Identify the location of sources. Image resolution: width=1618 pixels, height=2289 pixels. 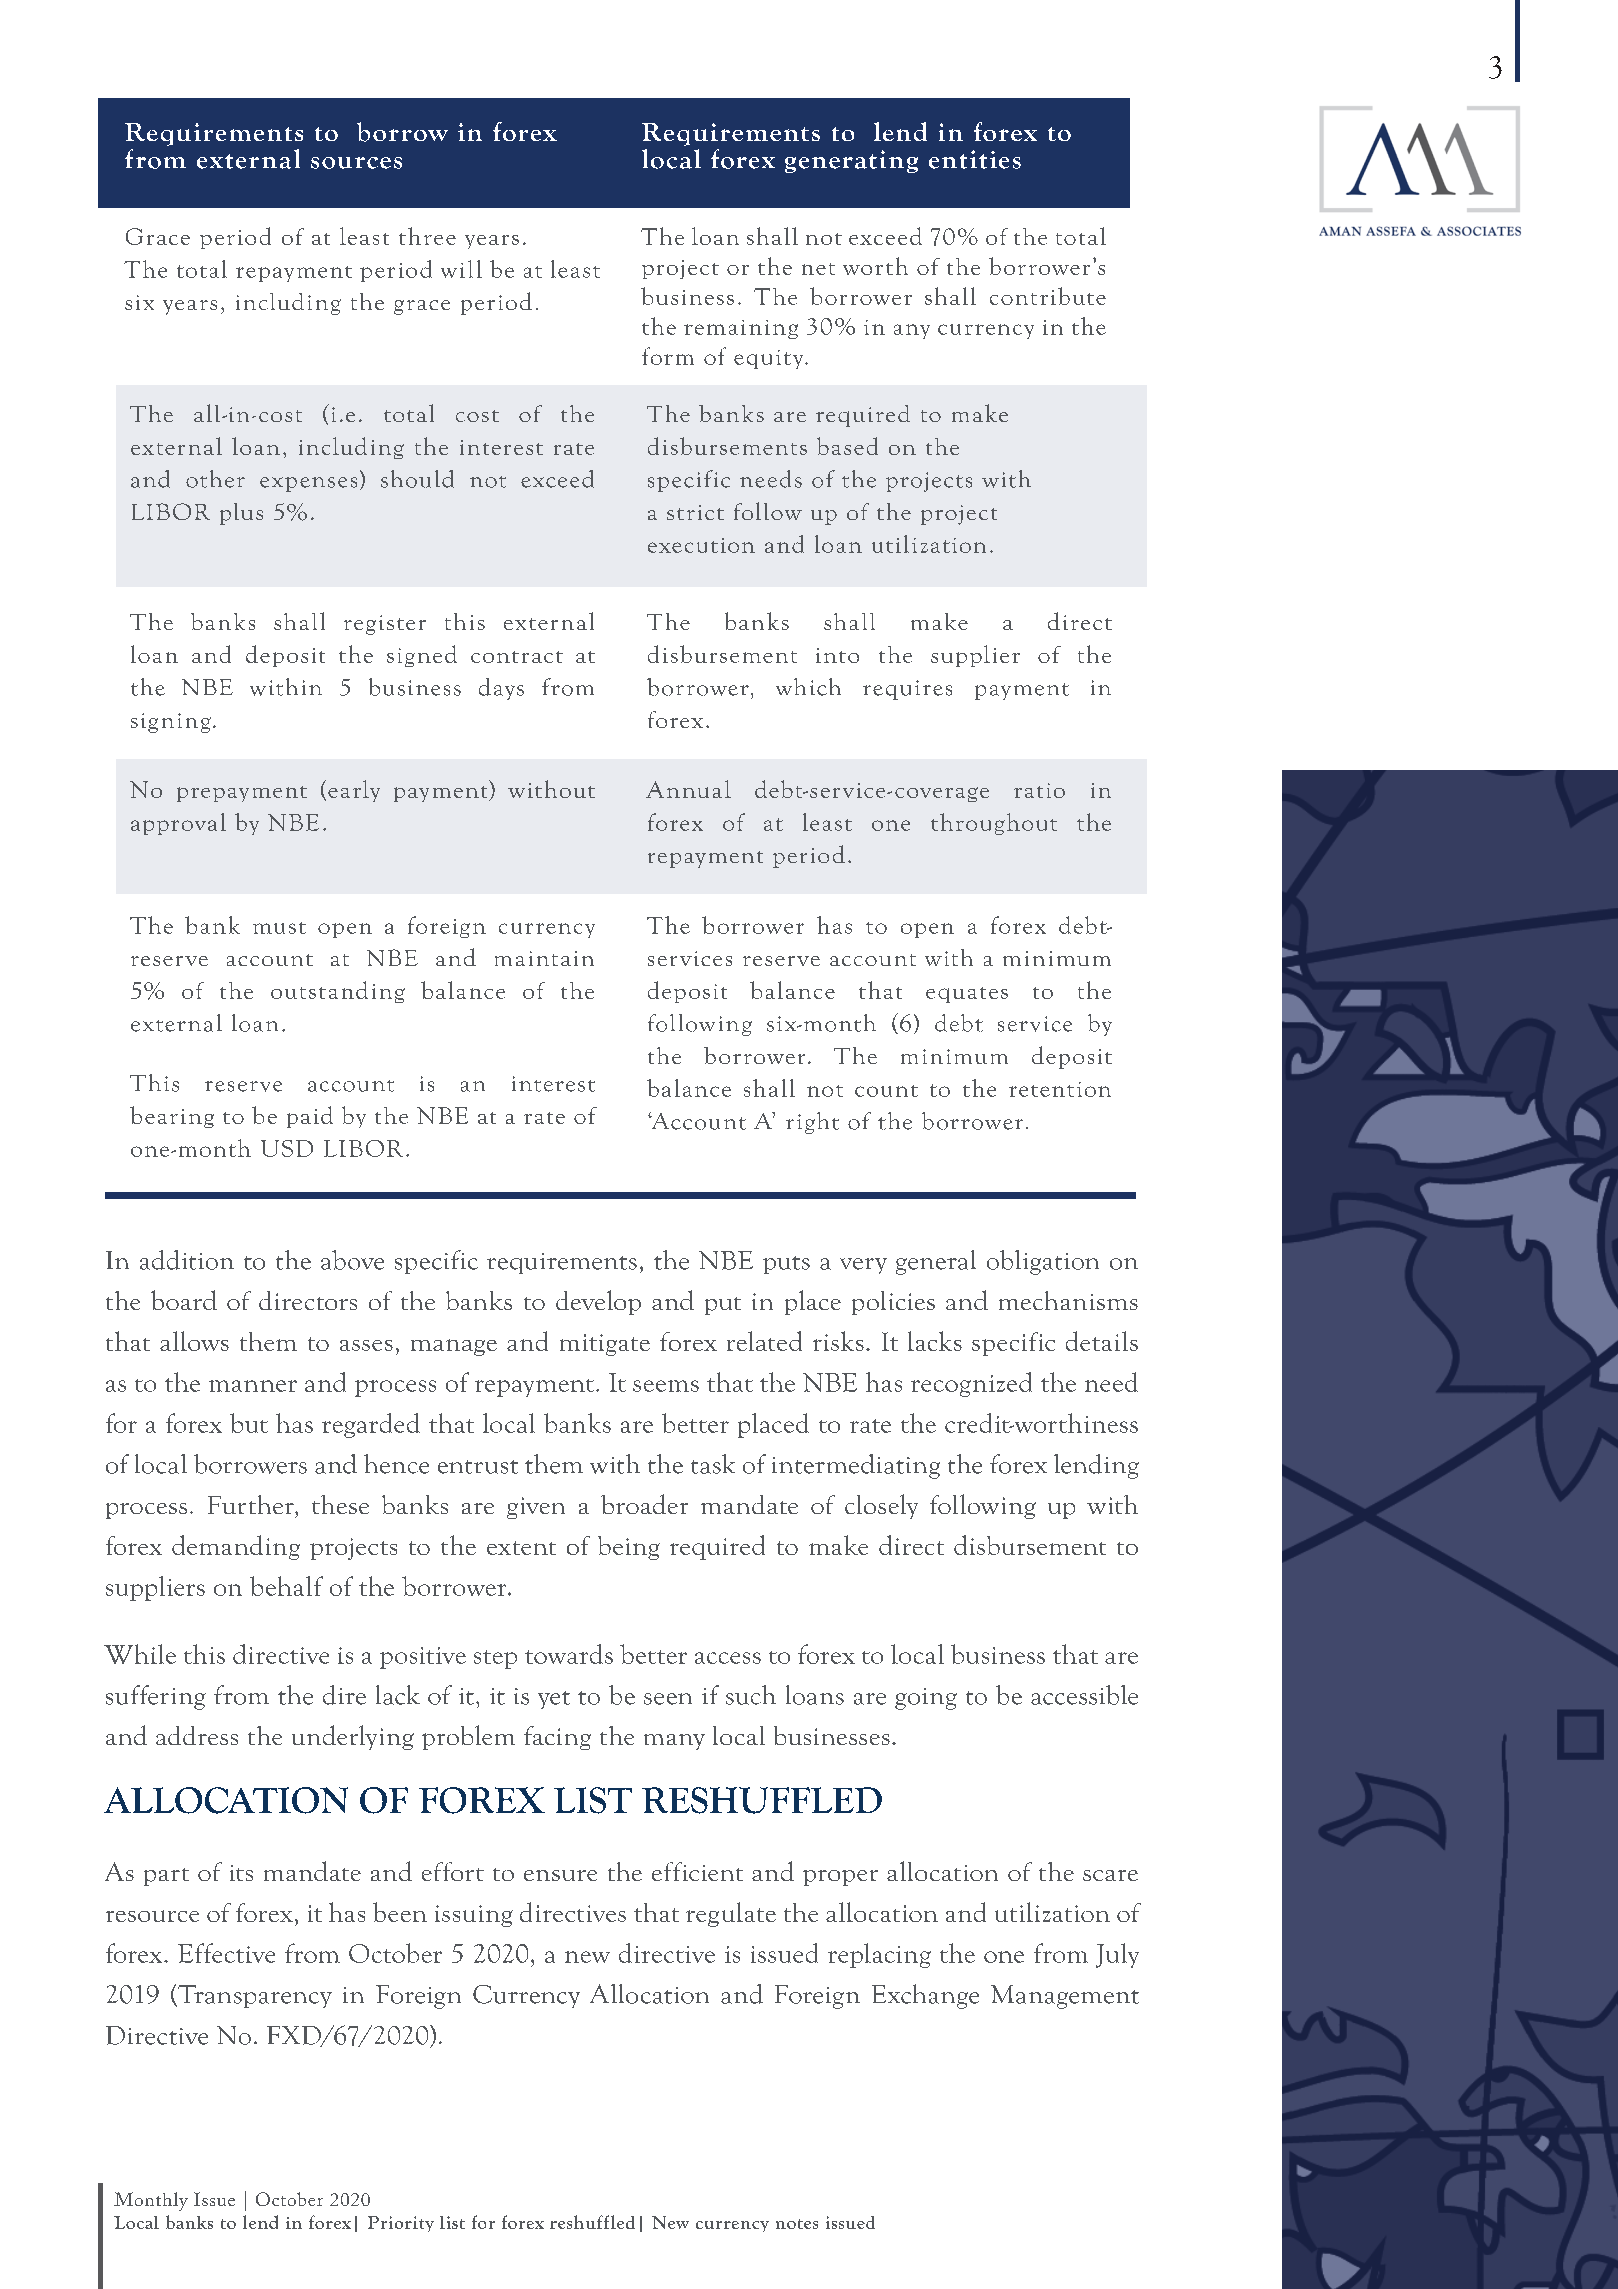
(356, 163).
